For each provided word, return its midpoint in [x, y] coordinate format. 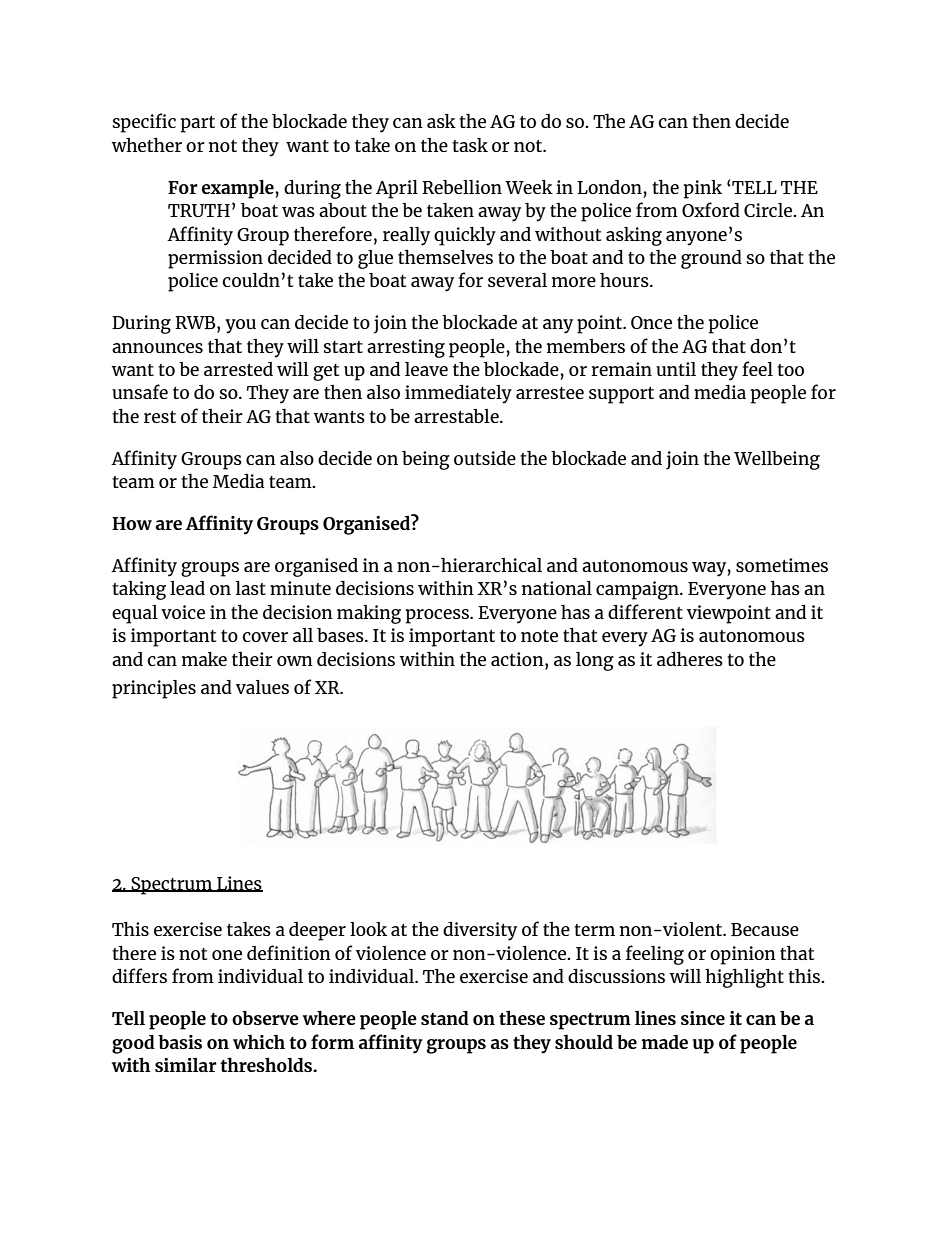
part [198, 124]
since [703, 1018]
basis [180, 1042]
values [262, 687]
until [676, 369]
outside [485, 458]
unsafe [140, 391]
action [518, 659]
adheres [690, 658]
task [470, 145]
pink [703, 189]
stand [445, 1018]
